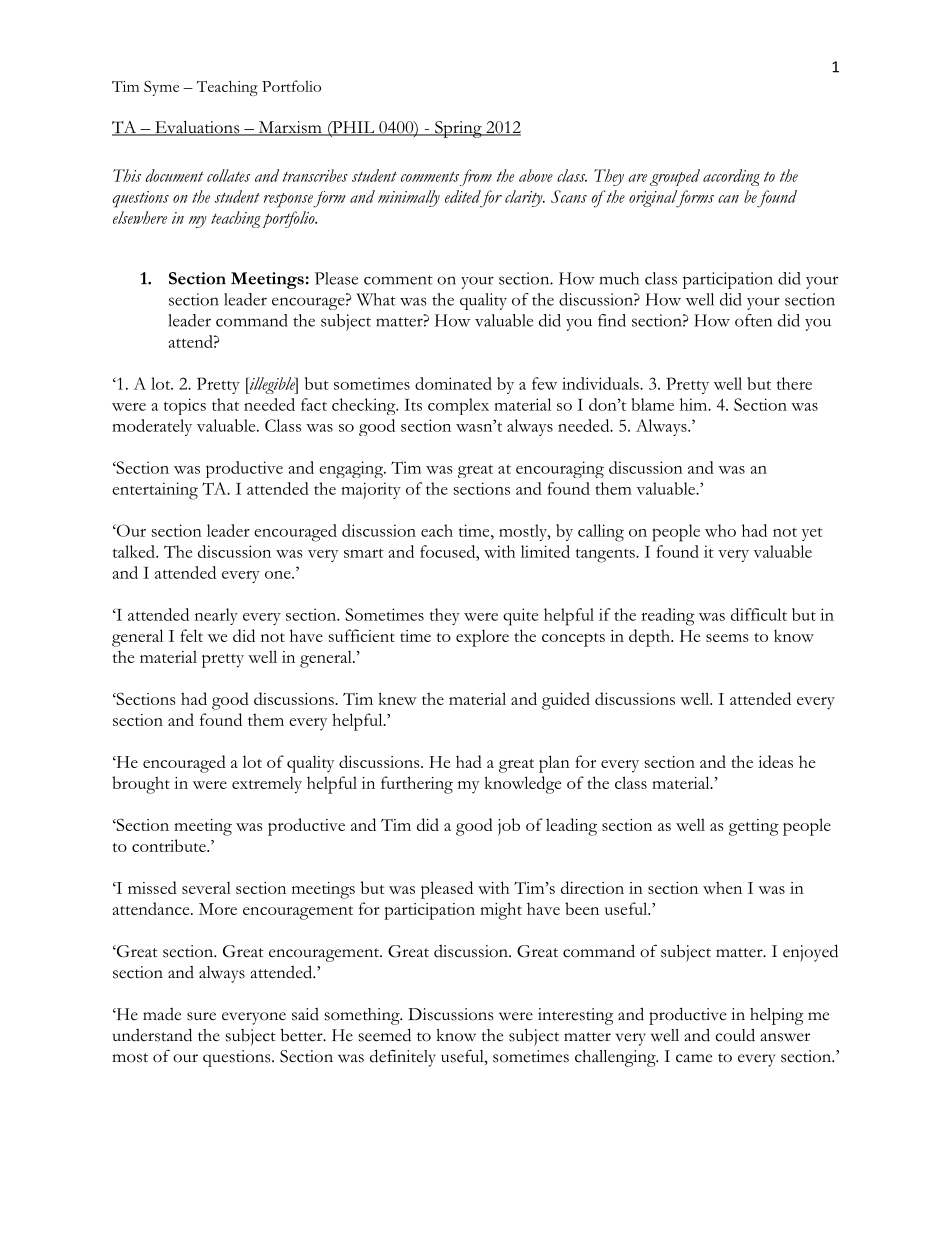  Describe the element at coordinates (201, 1016) in the screenshot. I see `sure` at that location.
